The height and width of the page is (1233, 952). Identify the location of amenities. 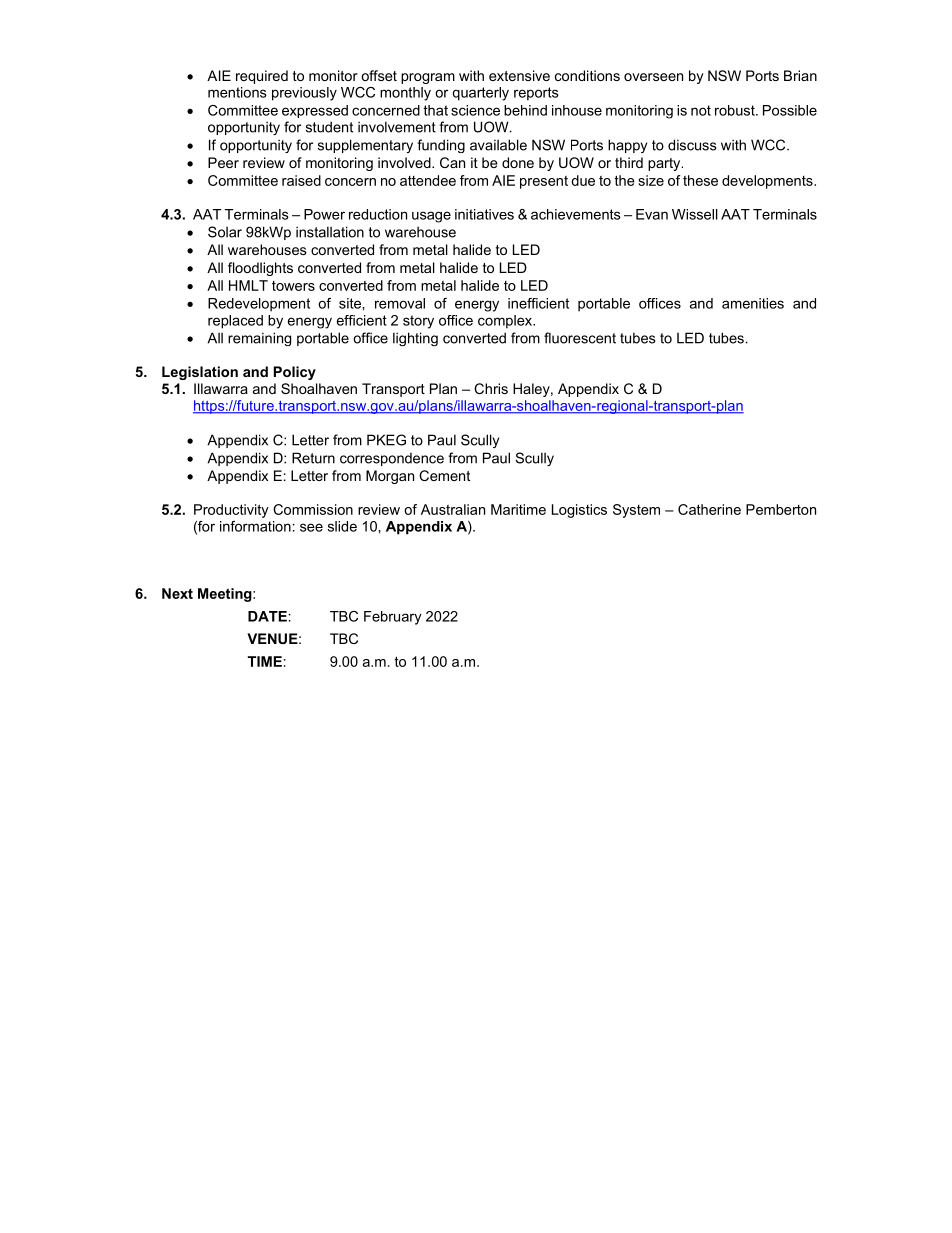
(753, 303).
